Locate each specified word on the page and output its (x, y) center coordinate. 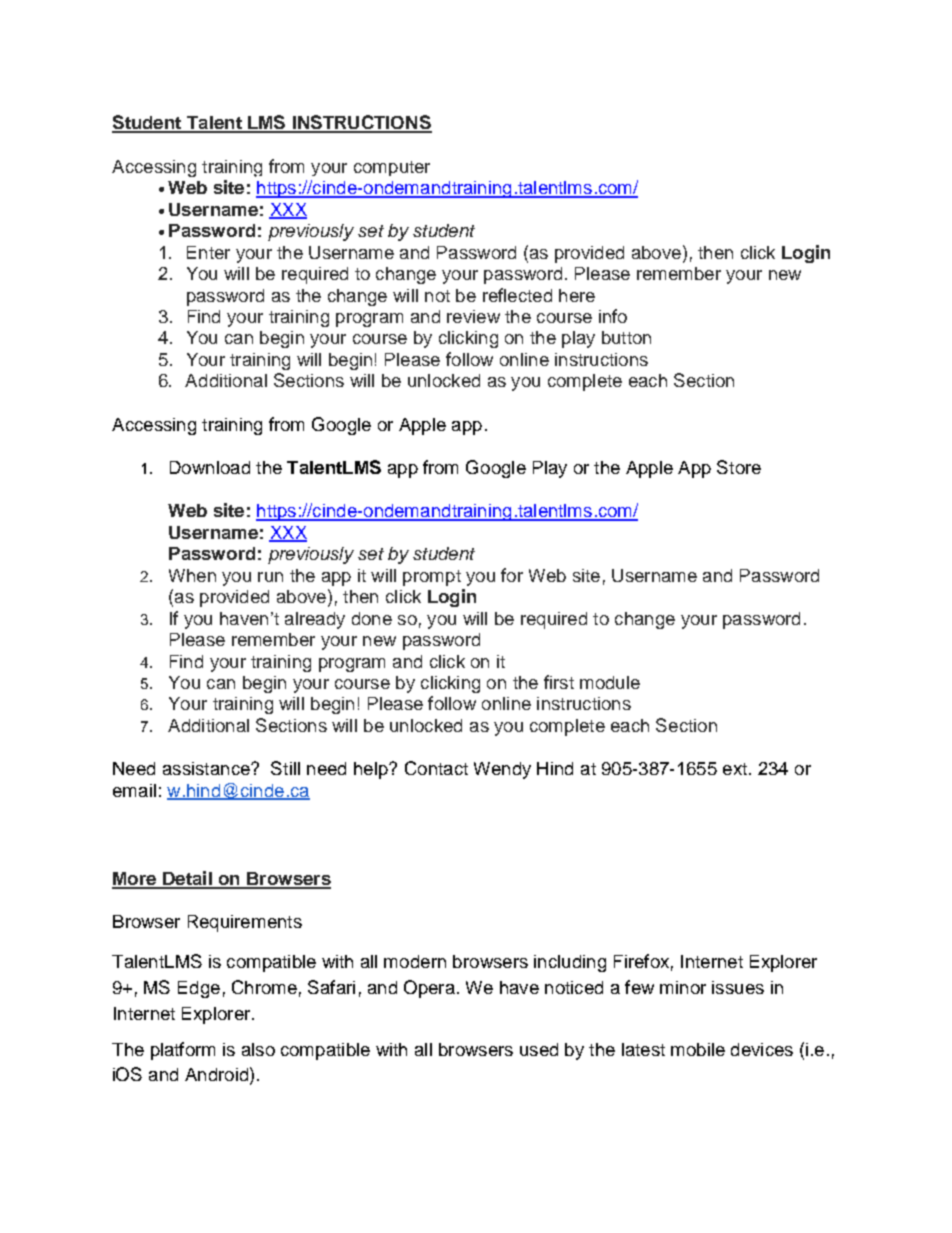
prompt (432, 578)
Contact (436, 768)
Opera (429, 989)
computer (392, 168)
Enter (208, 252)
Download (210, 467)
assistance (207, 768)
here (577, 295)
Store (739, 467)
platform (183, 1051)
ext (735, 769)
